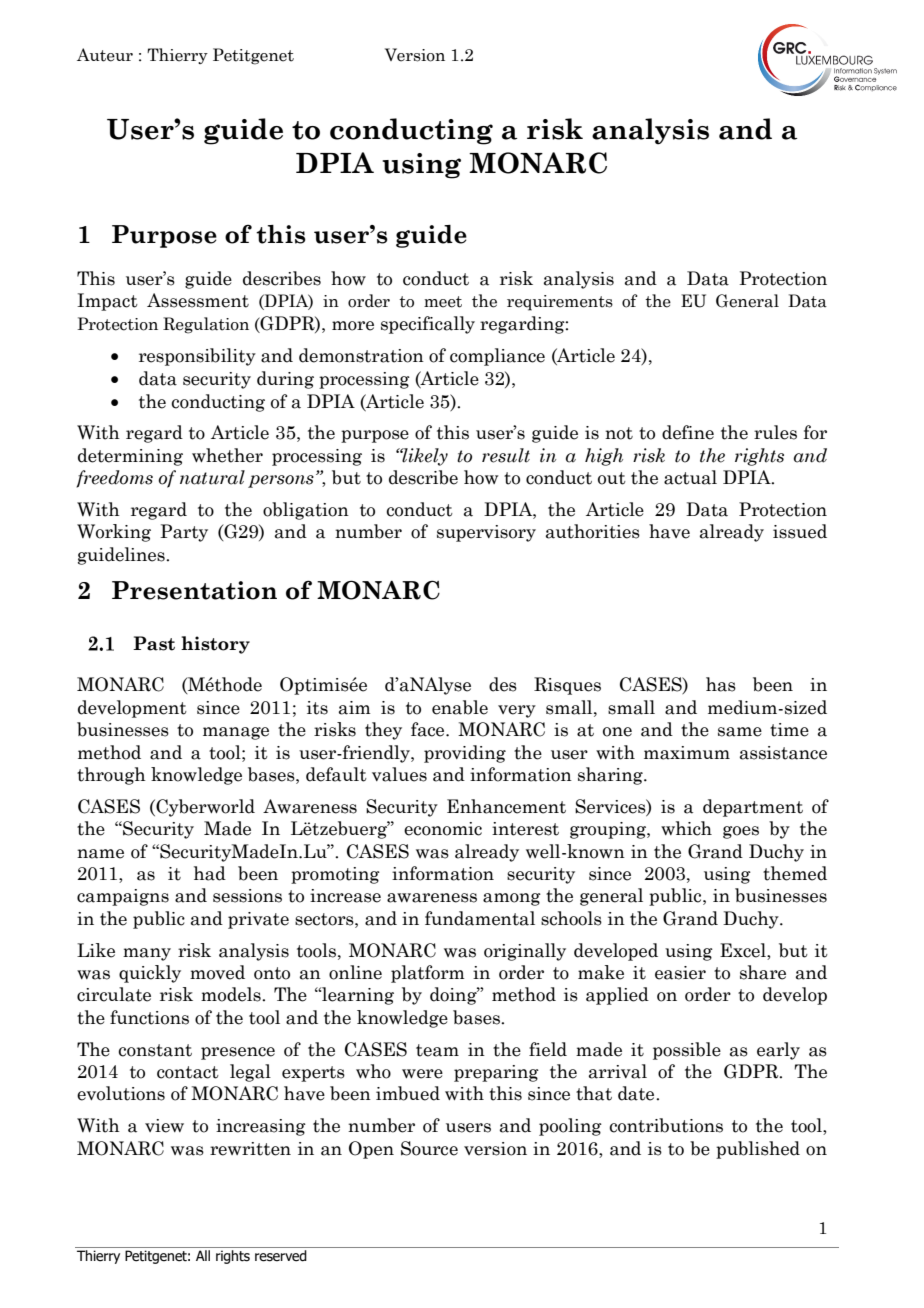 The height and width of the screenshot is (1308, 924). Describe the element at coordinates (212, 477) in the screenshot. I see `natural` at that location.
